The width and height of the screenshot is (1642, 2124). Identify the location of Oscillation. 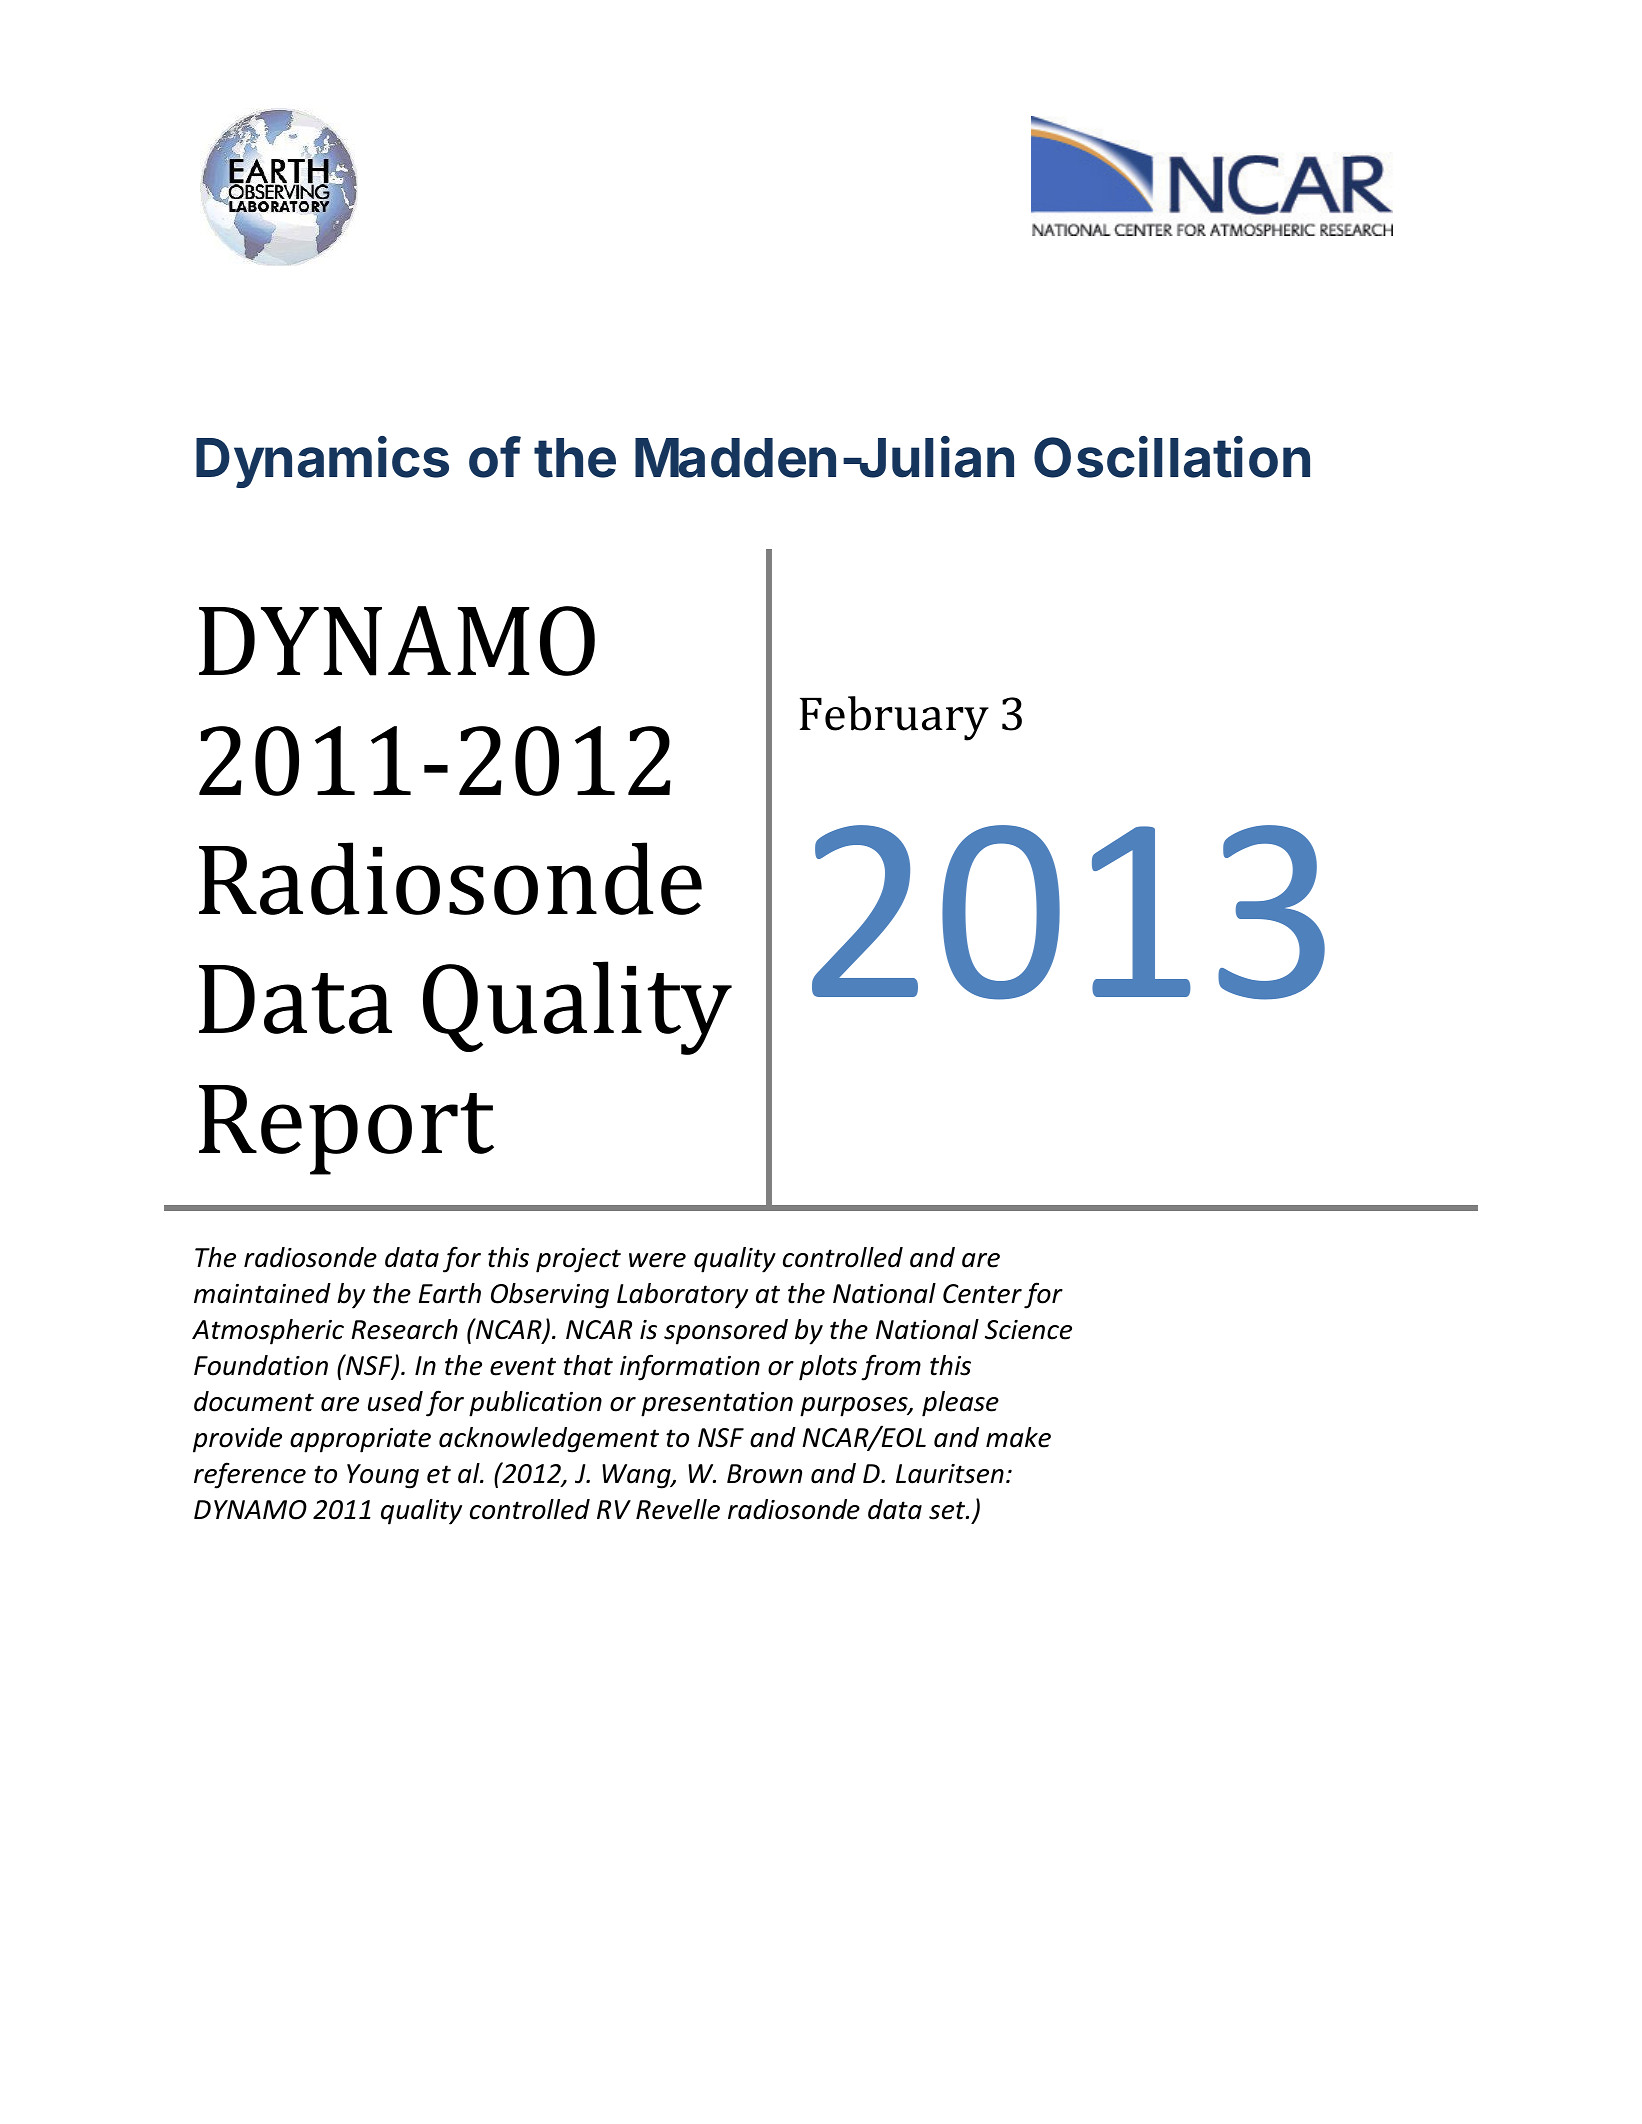
(1172, 457).
